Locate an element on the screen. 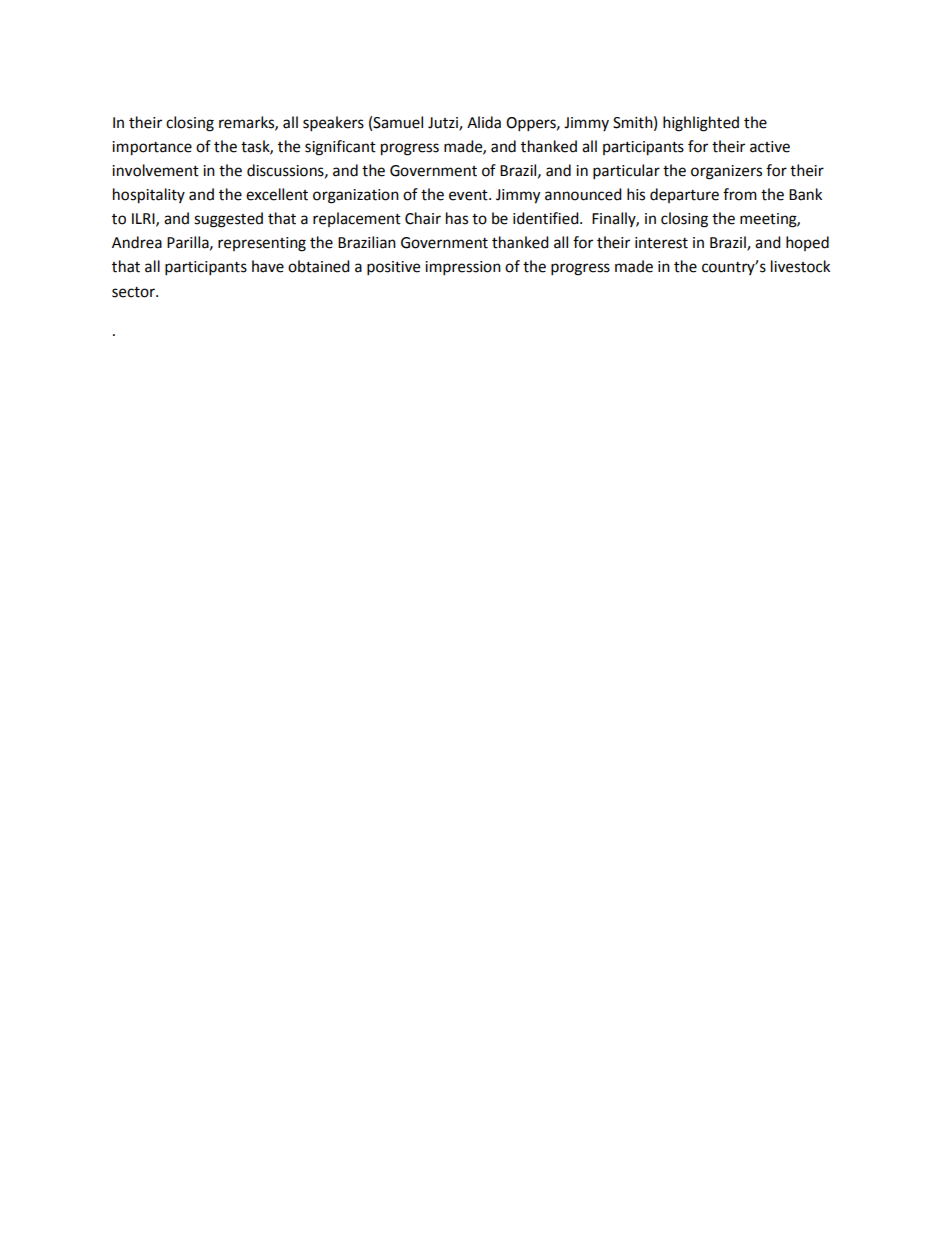  speakers is located at coordinates (333, 124).
